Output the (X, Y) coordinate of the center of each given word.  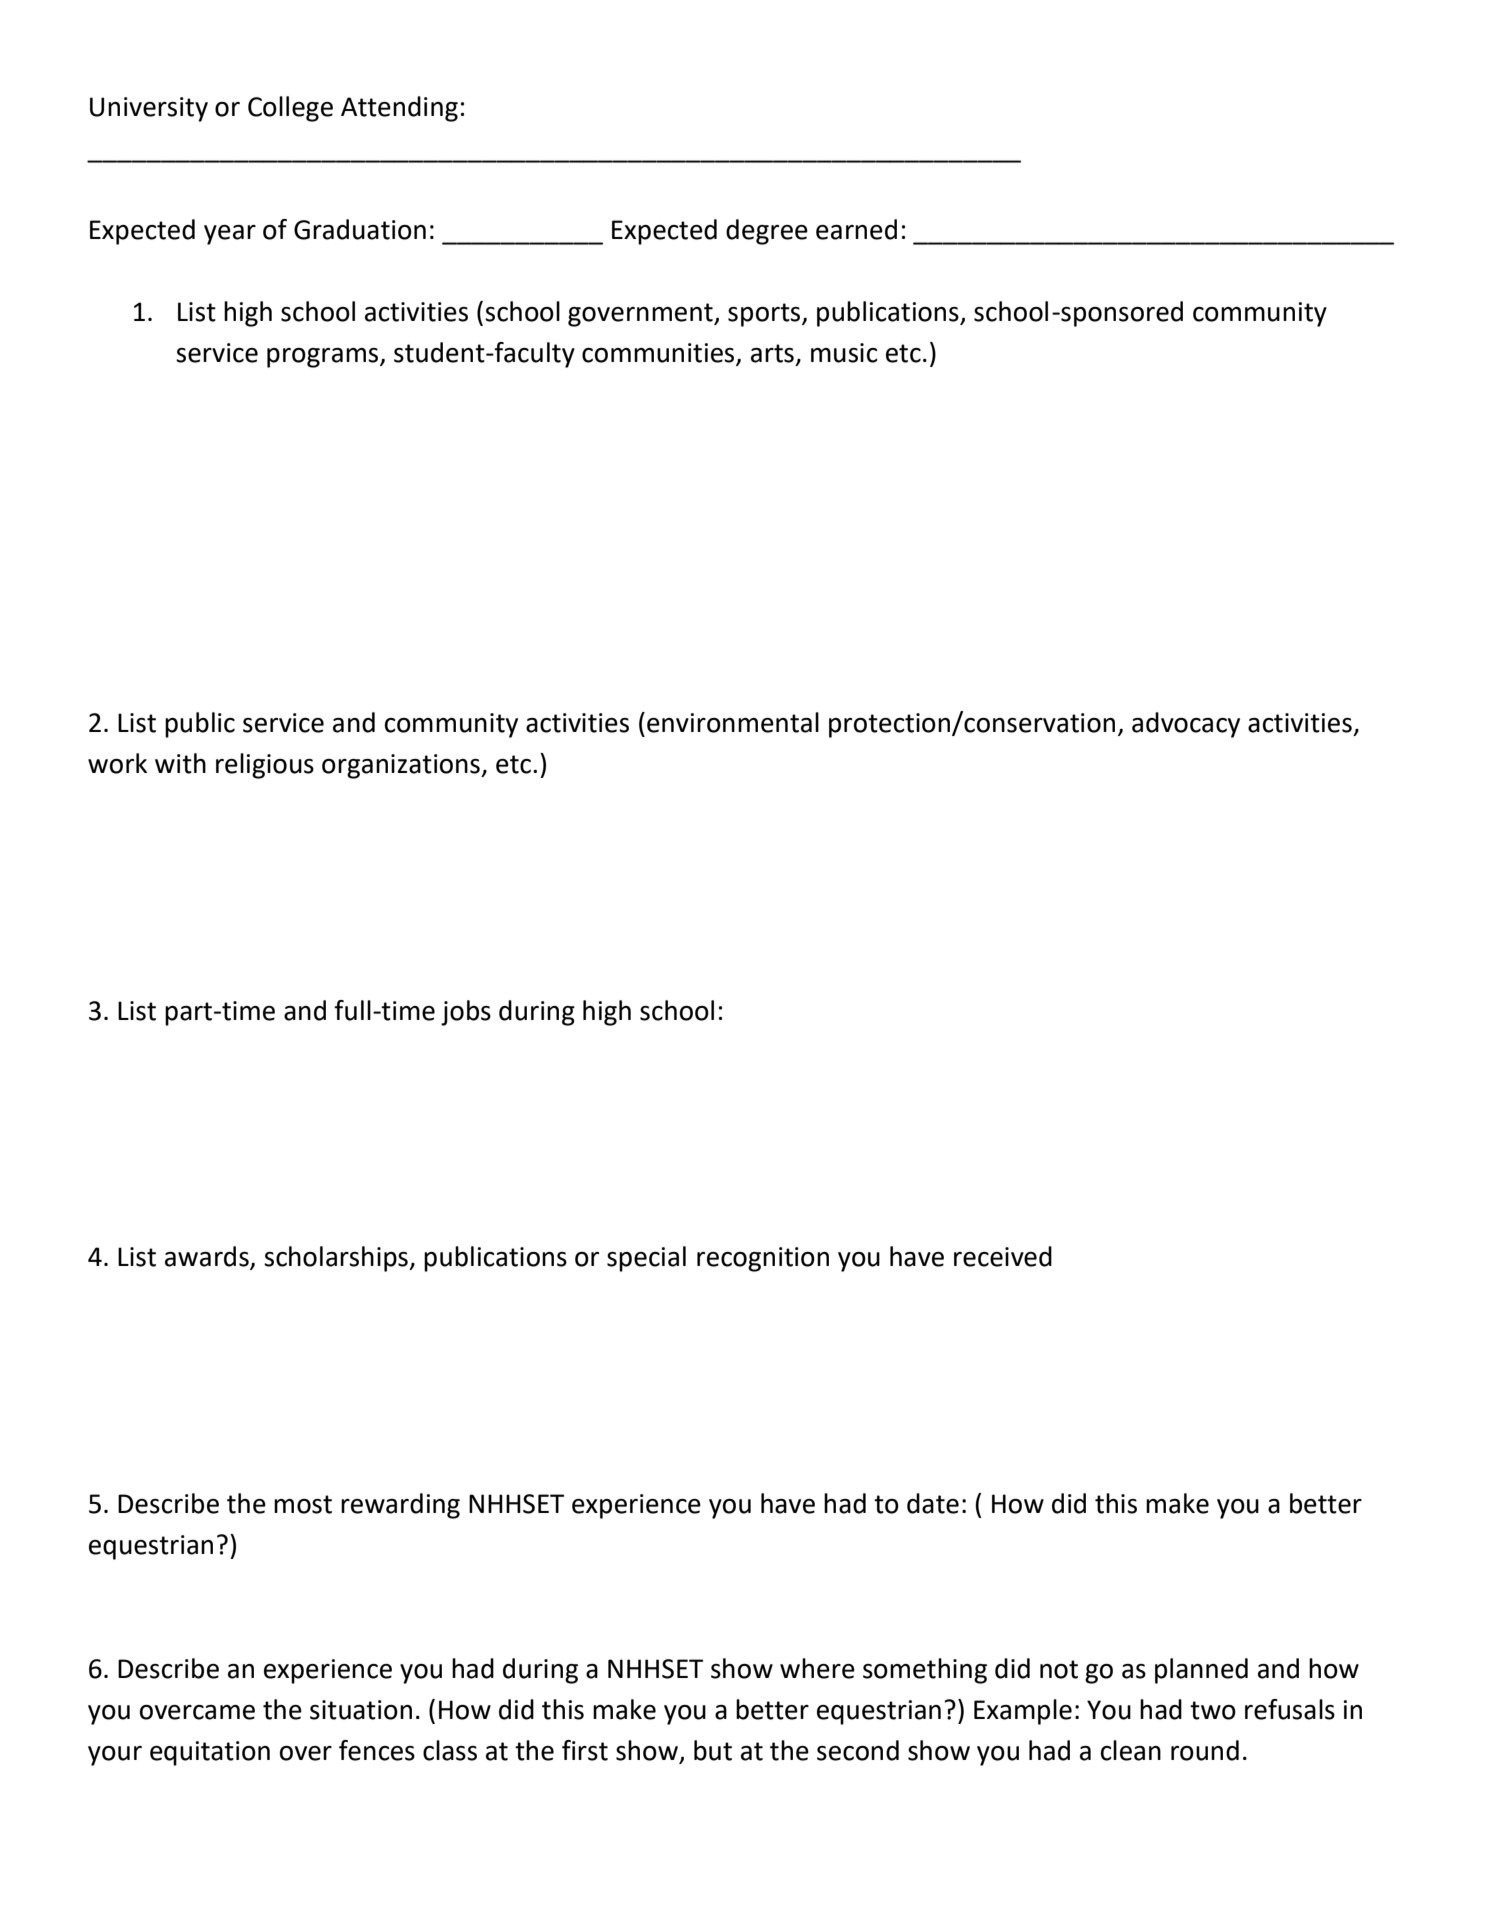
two (1213, 1710)
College (290, 109)
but (713, 1750)
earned (856, 229)
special (646, 1259)
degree (767, 232)
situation (361, 1710)
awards (208, 1257)
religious (265, 766)
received (1003, 1256)
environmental (733, 722)
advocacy (1186, 725)
